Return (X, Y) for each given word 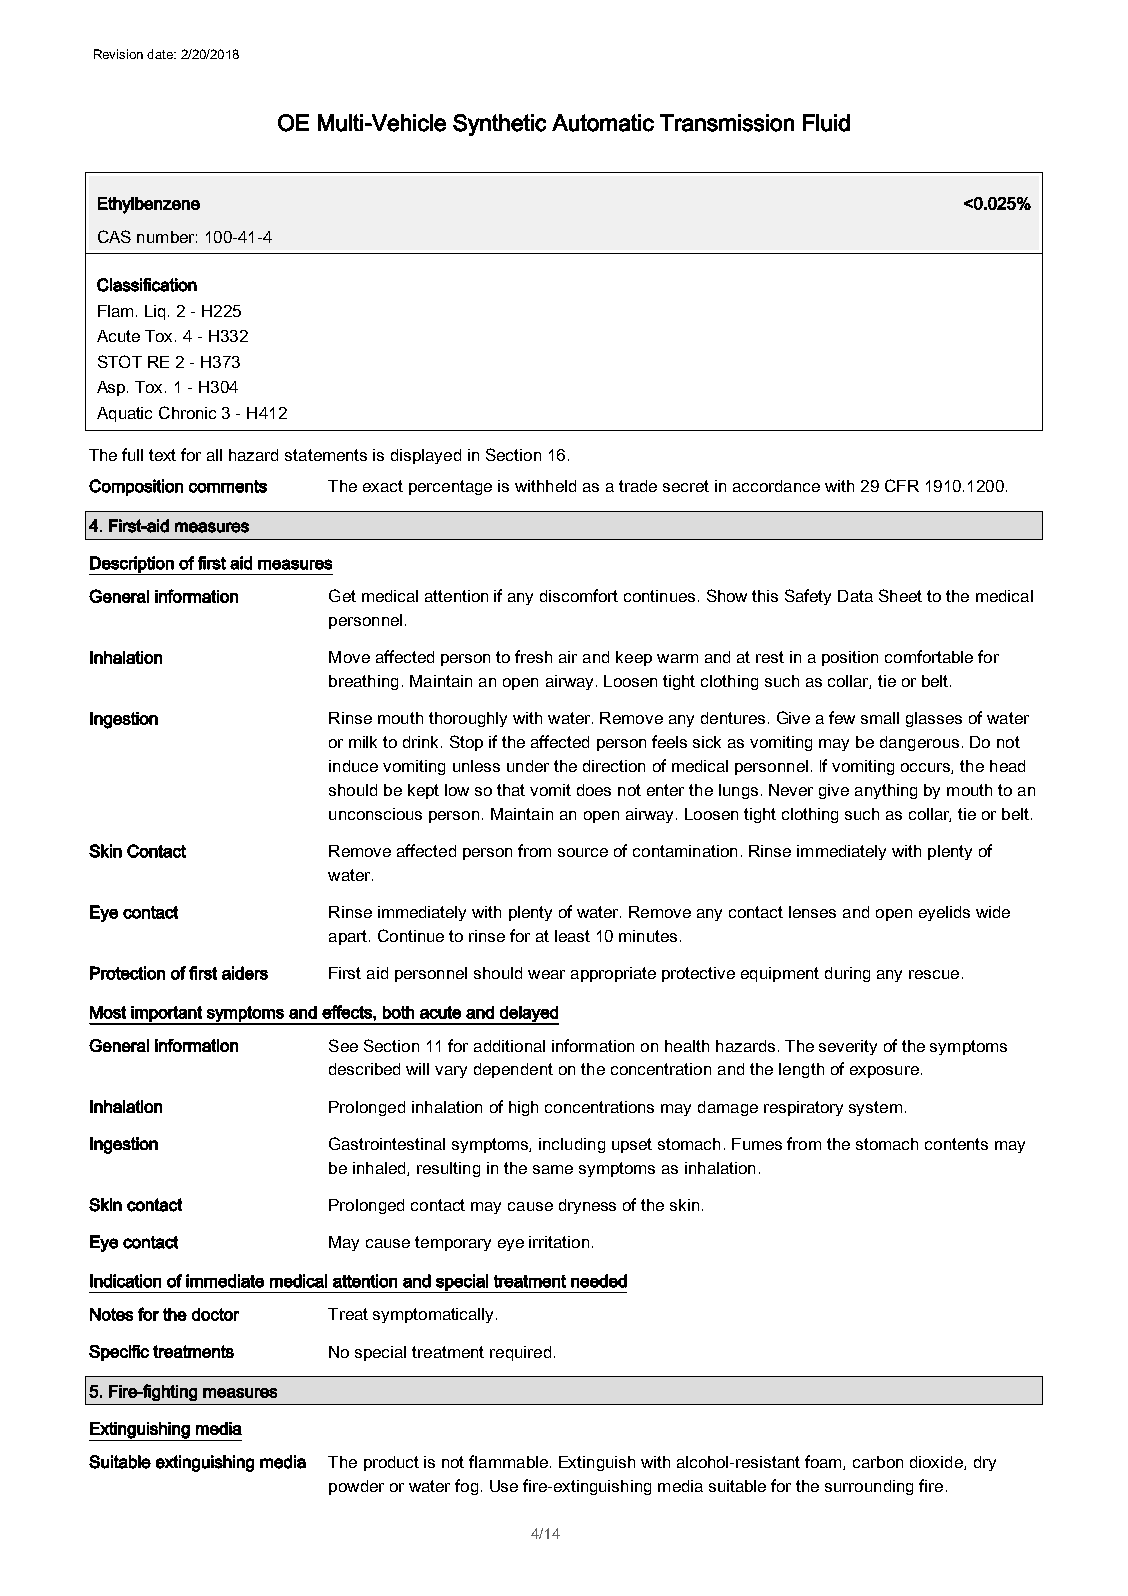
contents (956, 1144)
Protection (127, 973)
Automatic (603, 123)
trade (638, 486)
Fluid (826, 123)
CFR (902, 485)
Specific (119, 1353)
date (161, 54)
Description (132, 565)
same (553, 1169)
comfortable (929, 656)
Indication (125, 1281)
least (572, 936)
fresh (533, 656)
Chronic (187, 412)
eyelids (944, 913)
